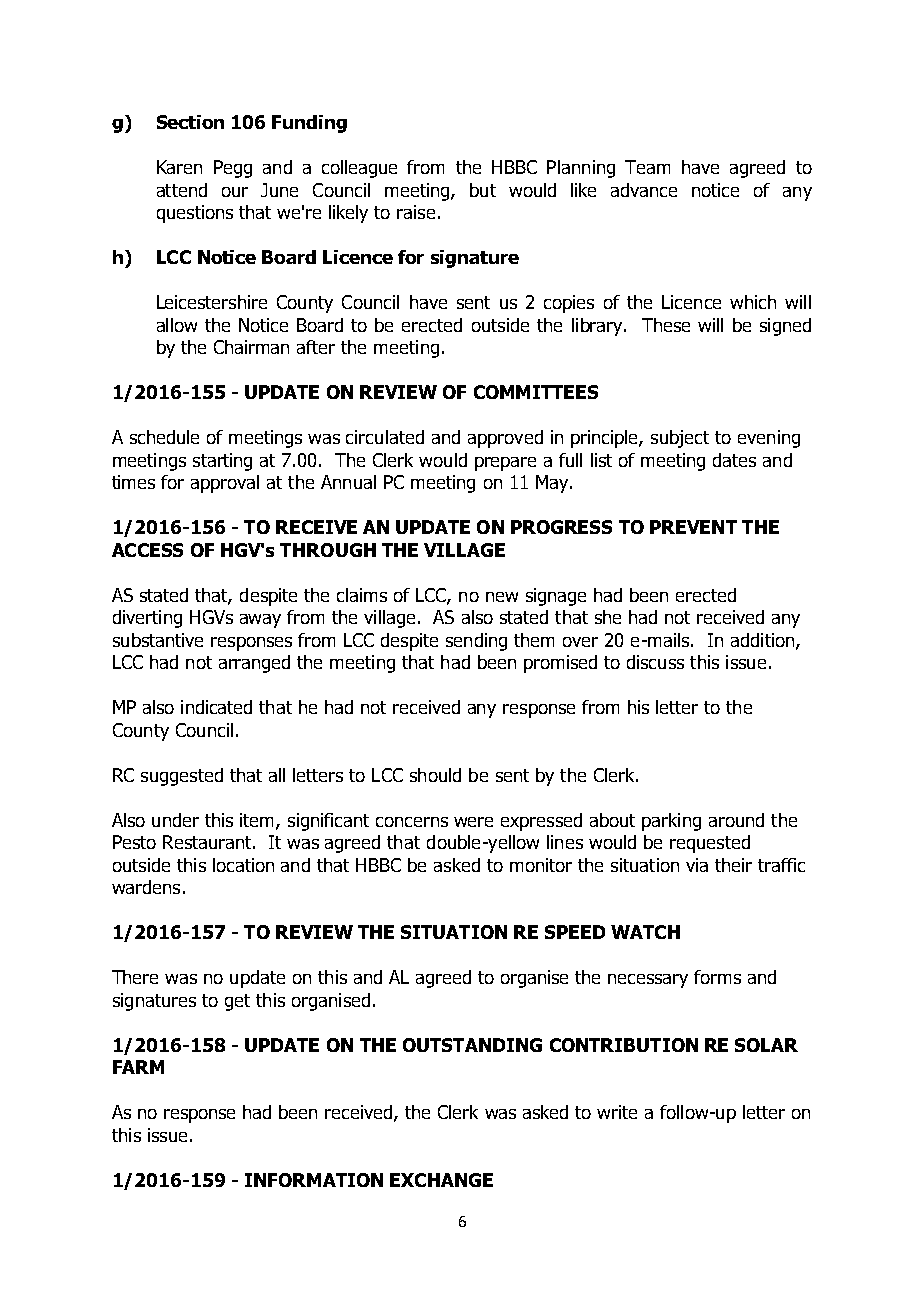  Describe the element at coordinates (697, 865) in the screenshot. I see `via` at that location.
